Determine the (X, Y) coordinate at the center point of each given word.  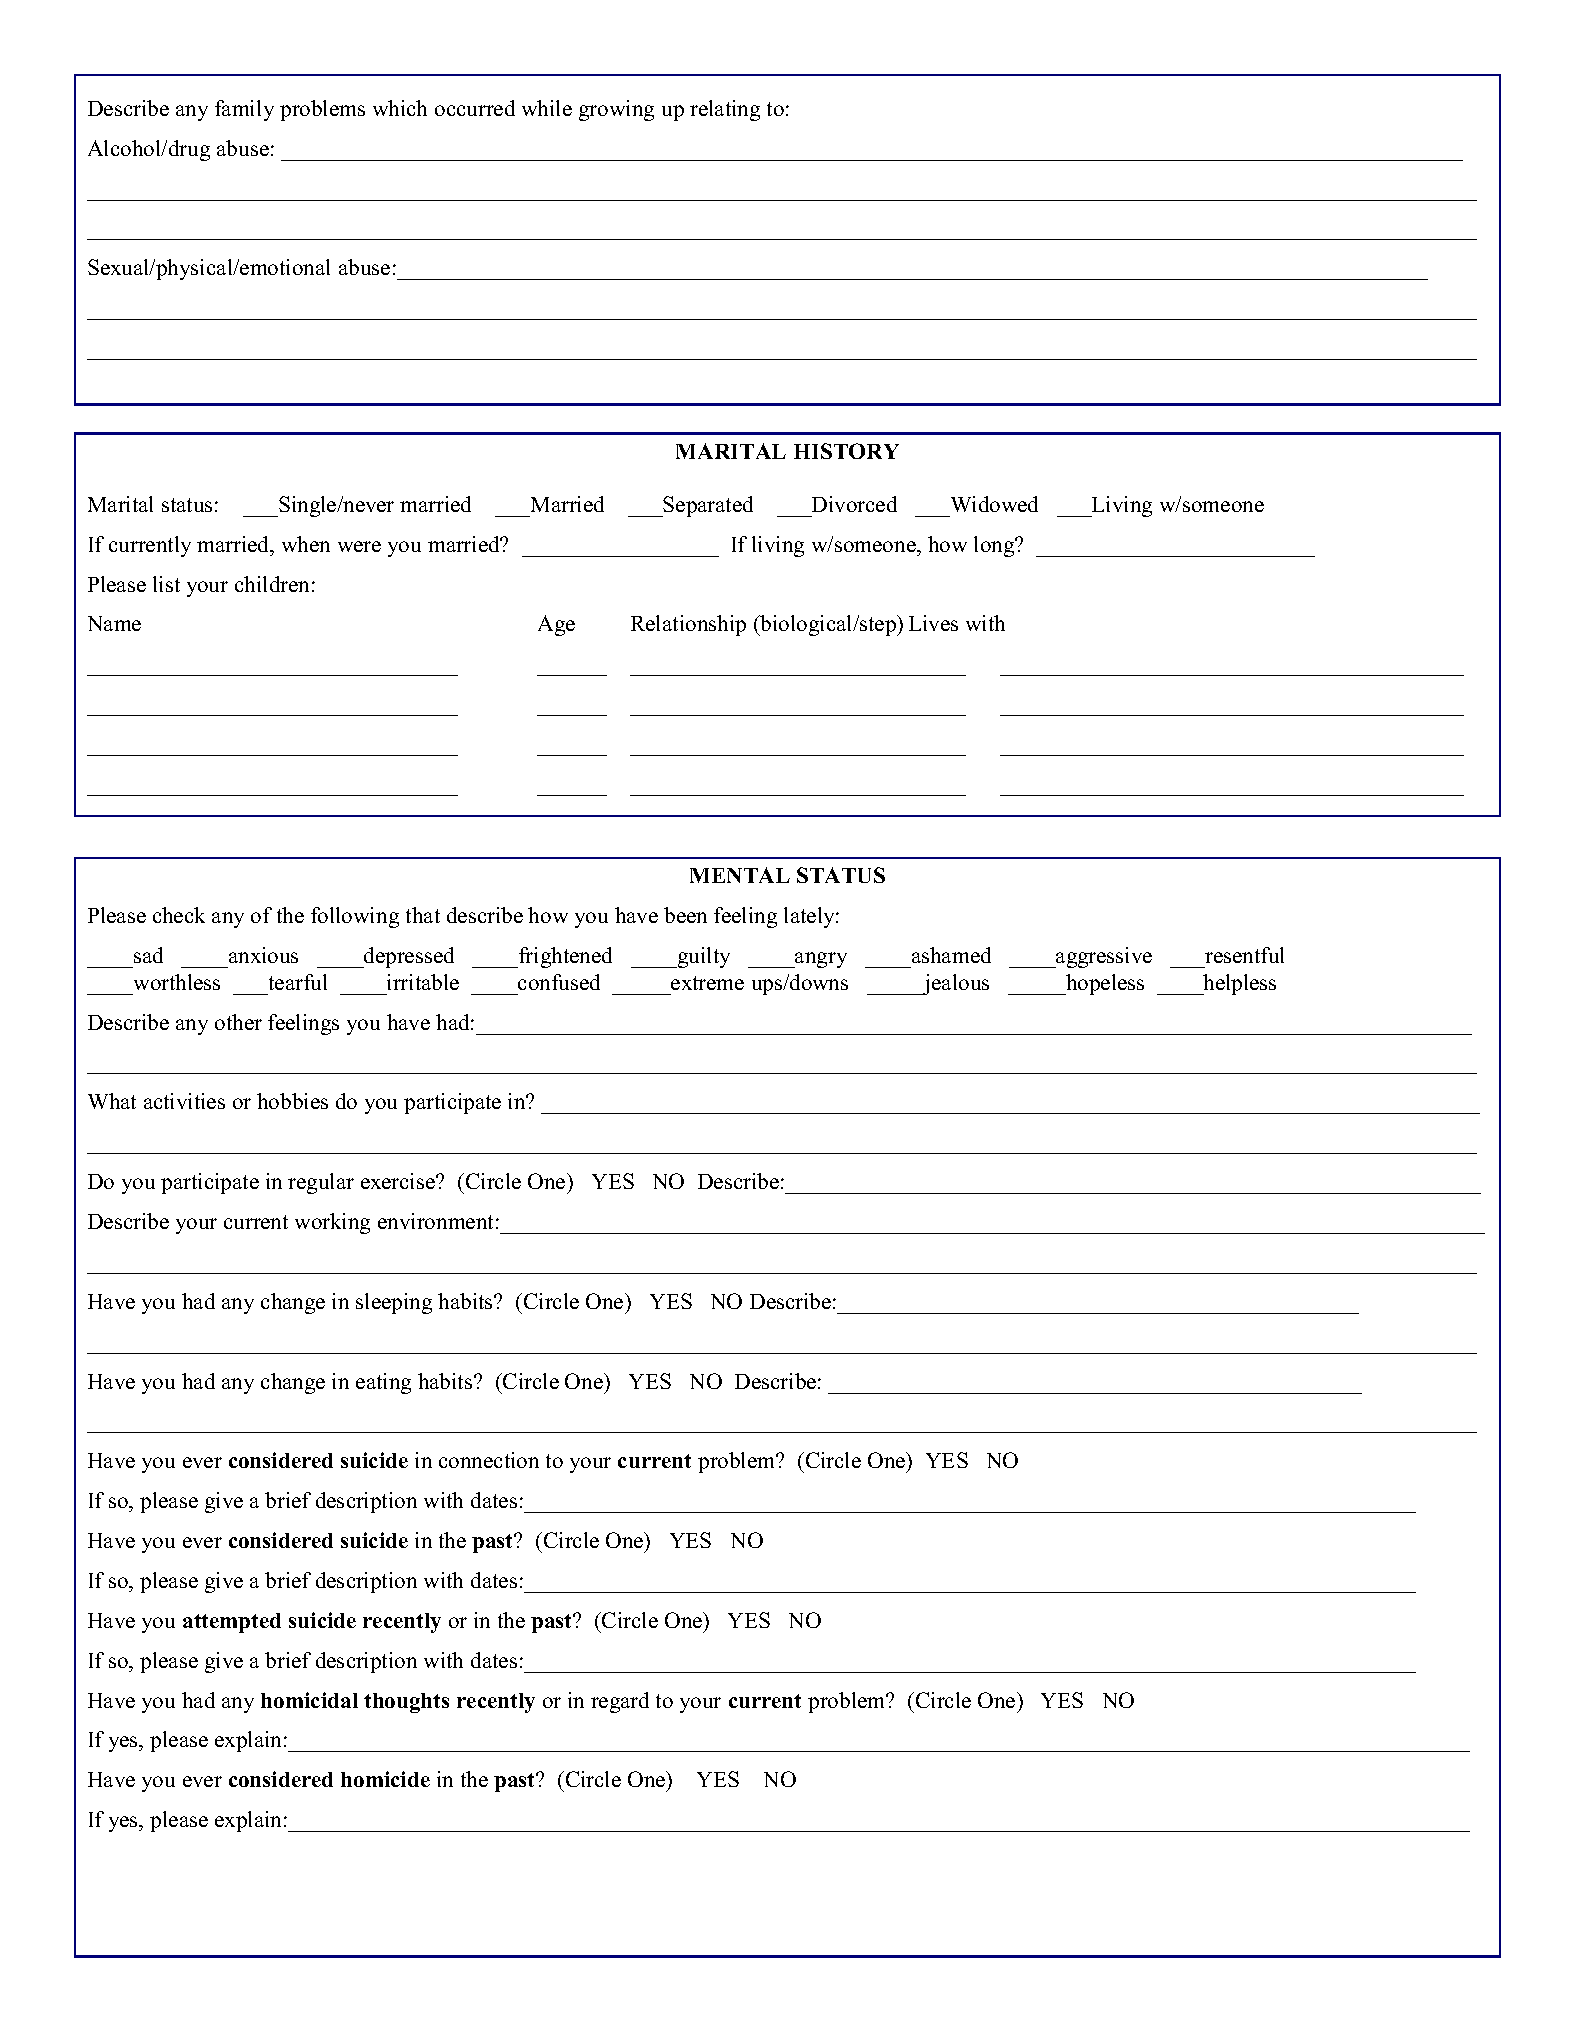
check (179, 915)
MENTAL (740, 875)
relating (725, 110)
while (547, 108)
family (244, 110)
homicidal (309, 1700)
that (423, 915)
